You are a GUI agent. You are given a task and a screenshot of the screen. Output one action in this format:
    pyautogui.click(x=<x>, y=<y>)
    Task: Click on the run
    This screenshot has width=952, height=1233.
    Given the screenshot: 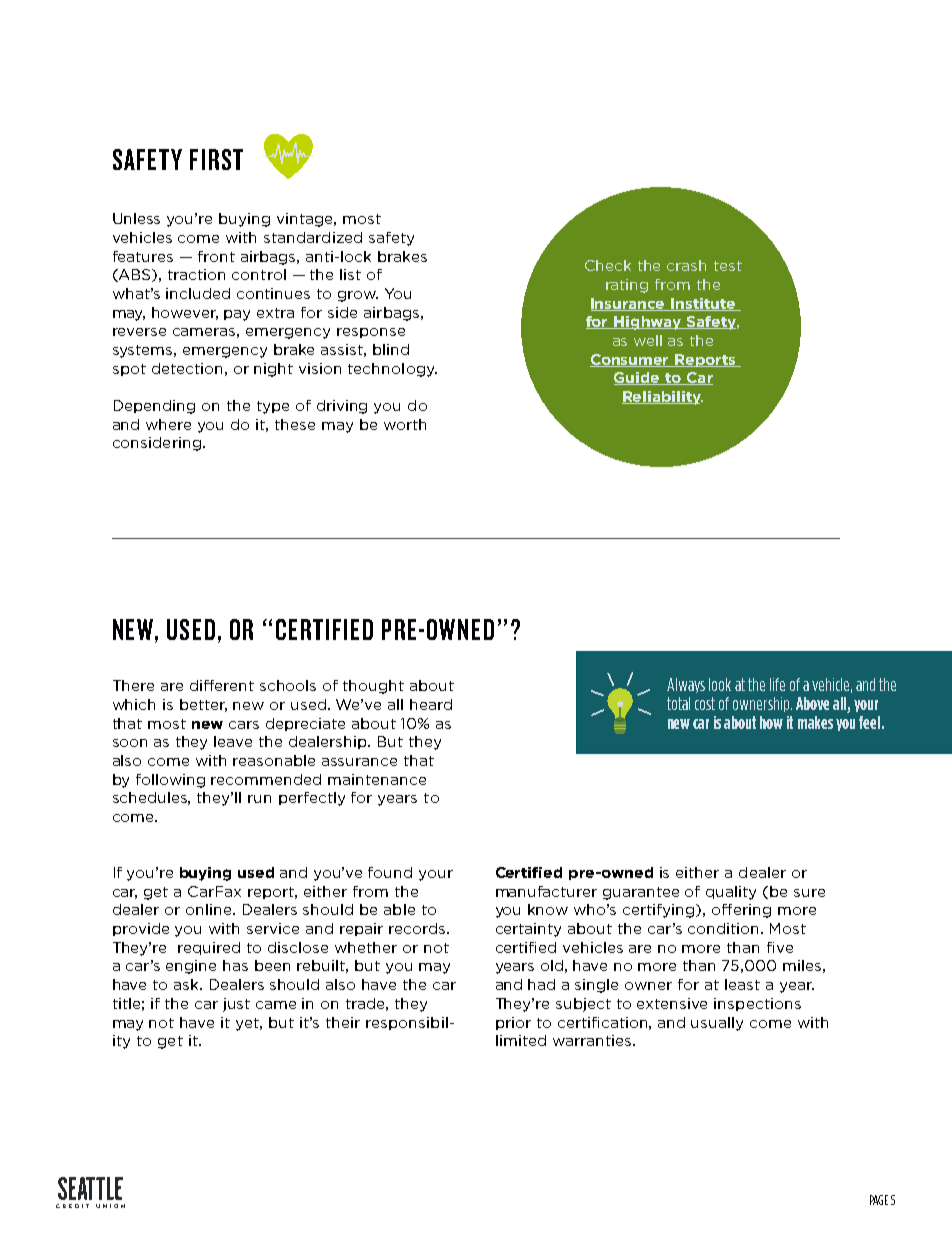 What is the action you would take?
    pyautogui.click(x=259, y=799)
